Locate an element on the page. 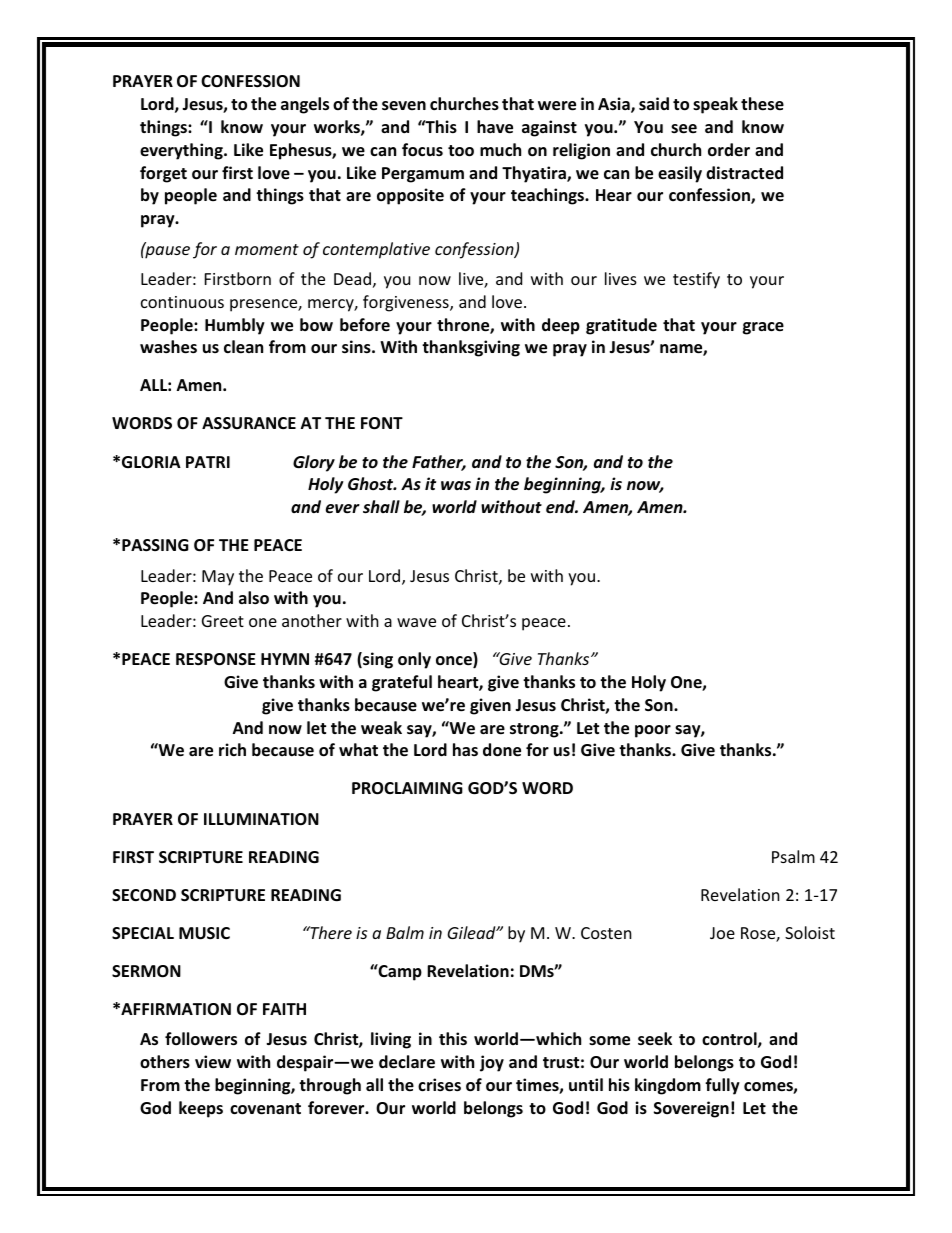 This document has height=1233, width=952. rich is located at coordinates (232, 749).
